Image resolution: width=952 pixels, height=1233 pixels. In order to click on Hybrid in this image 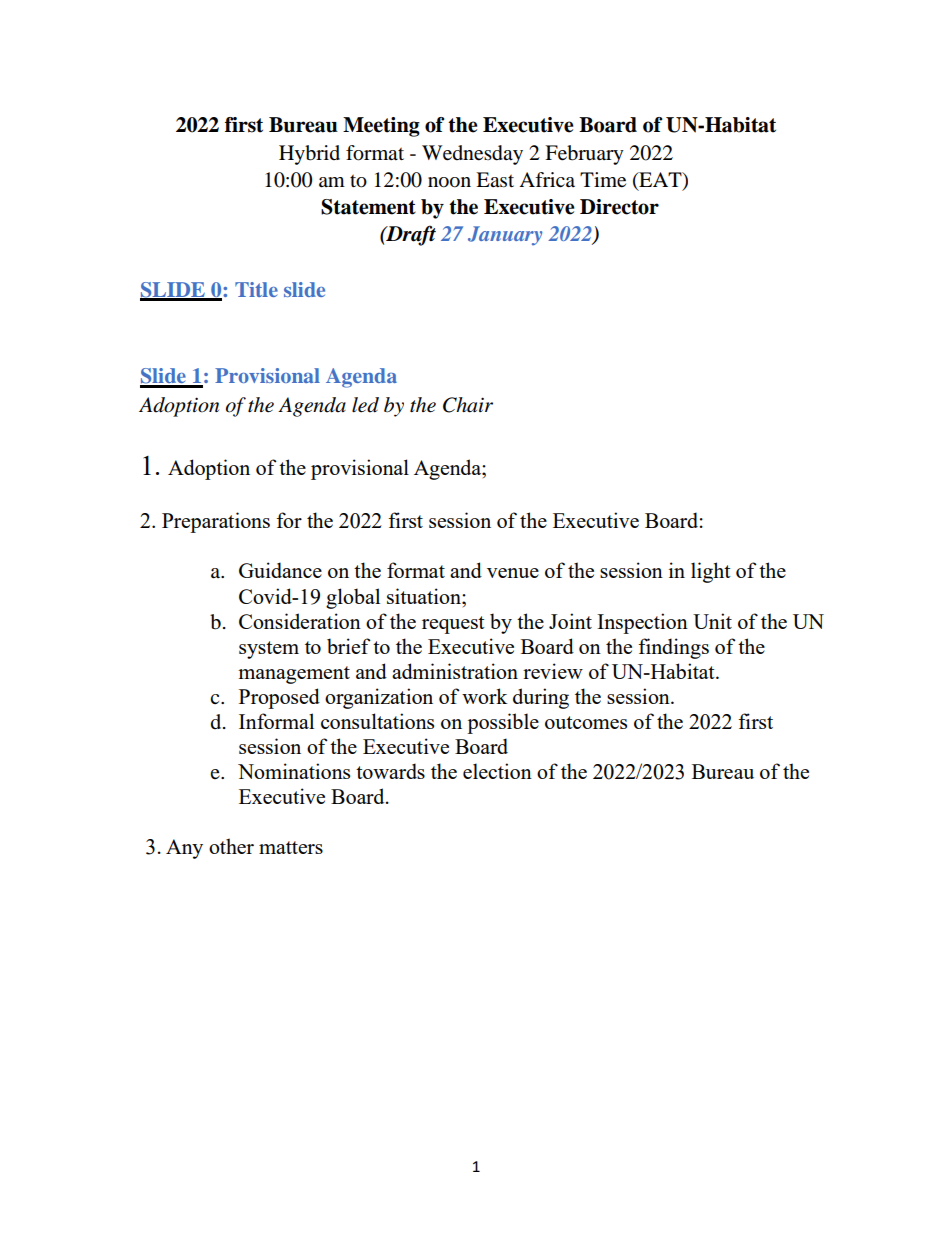, I will do `click(309, 155)`.
